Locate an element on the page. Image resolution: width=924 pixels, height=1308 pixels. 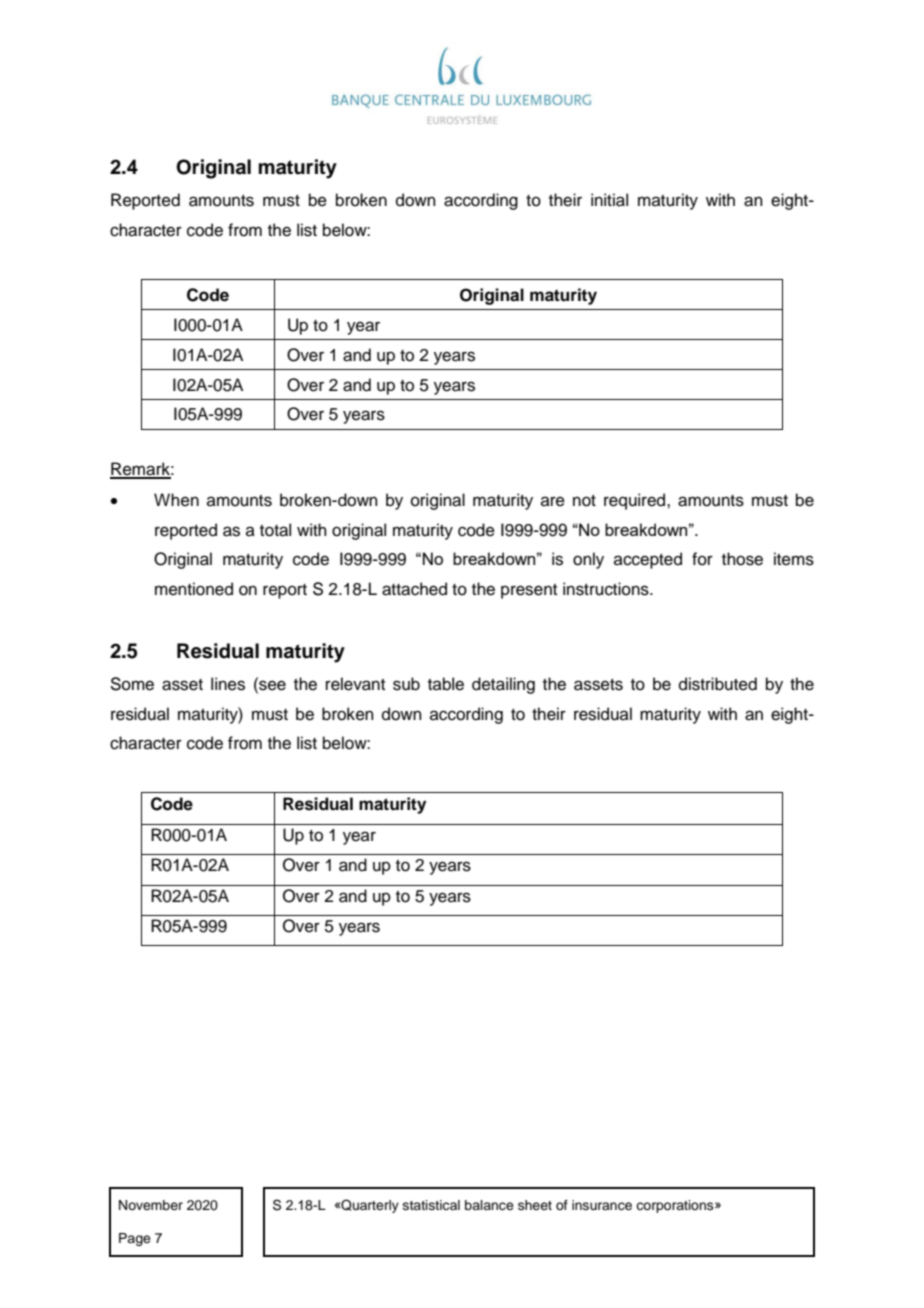
When is located at coordinates (176, 500).
